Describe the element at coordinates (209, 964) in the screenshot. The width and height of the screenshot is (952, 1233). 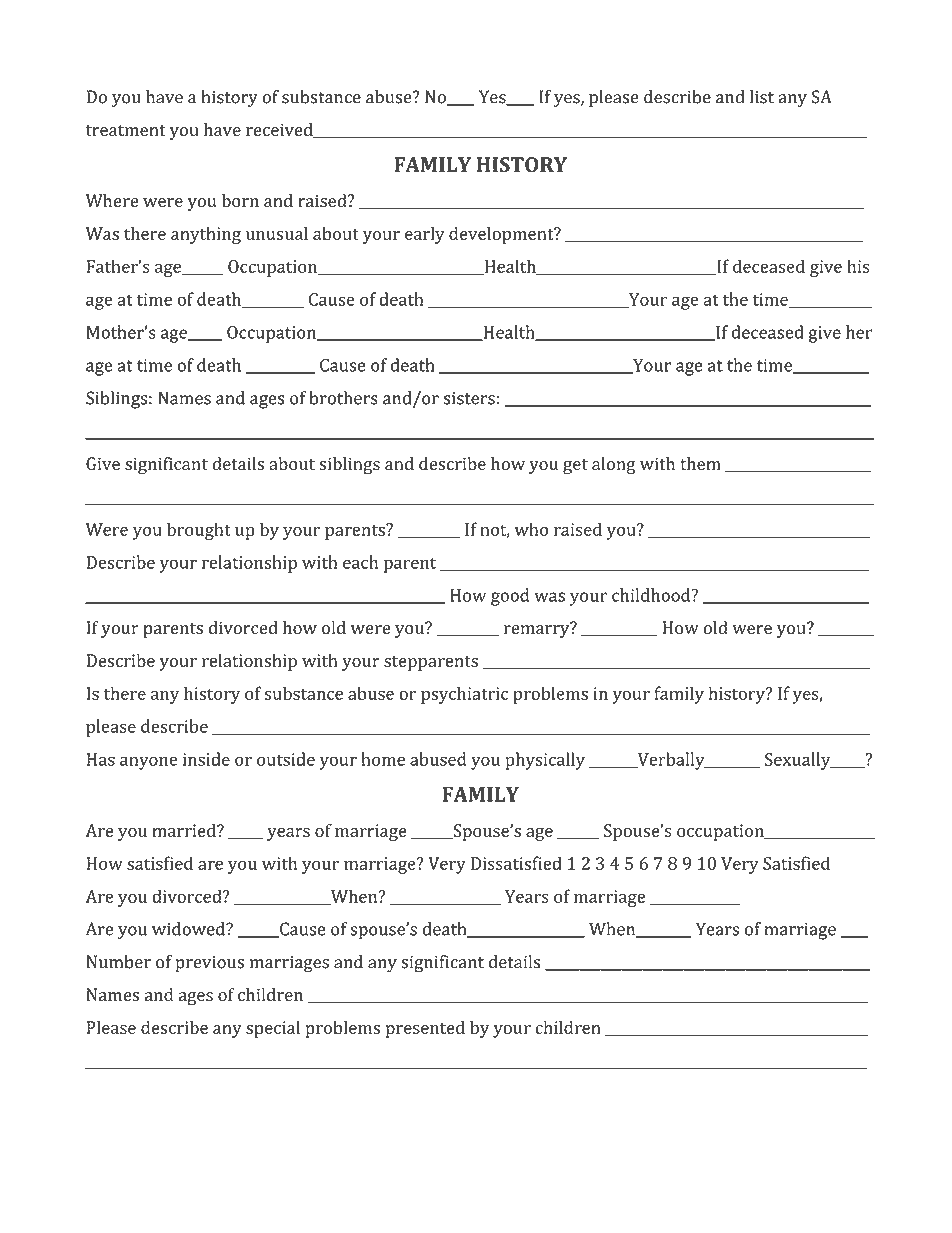
I see `previous` at that location.
